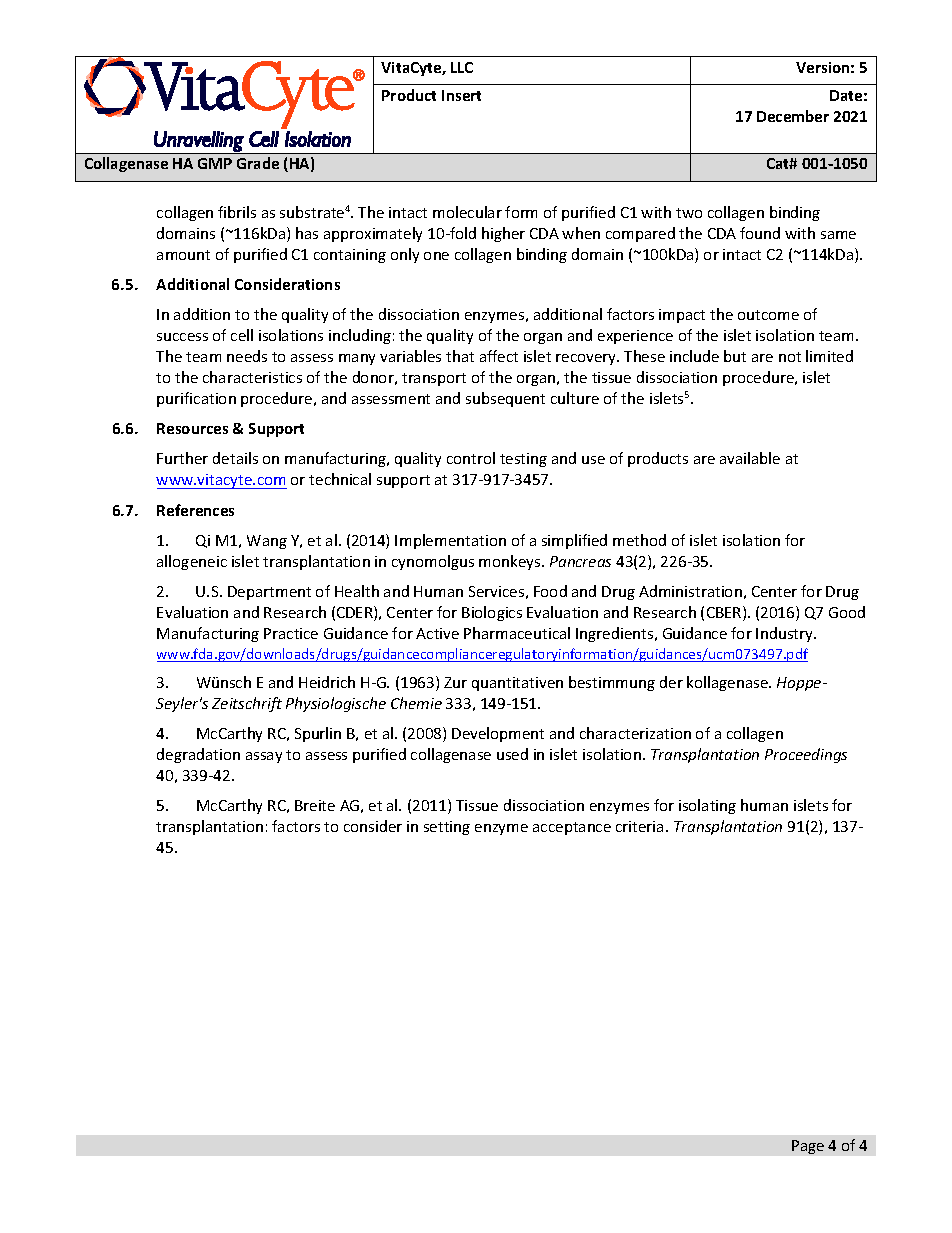 The height and width of the screenshot is (1233, 952). I want to click on Page, so click(808, 1147).
